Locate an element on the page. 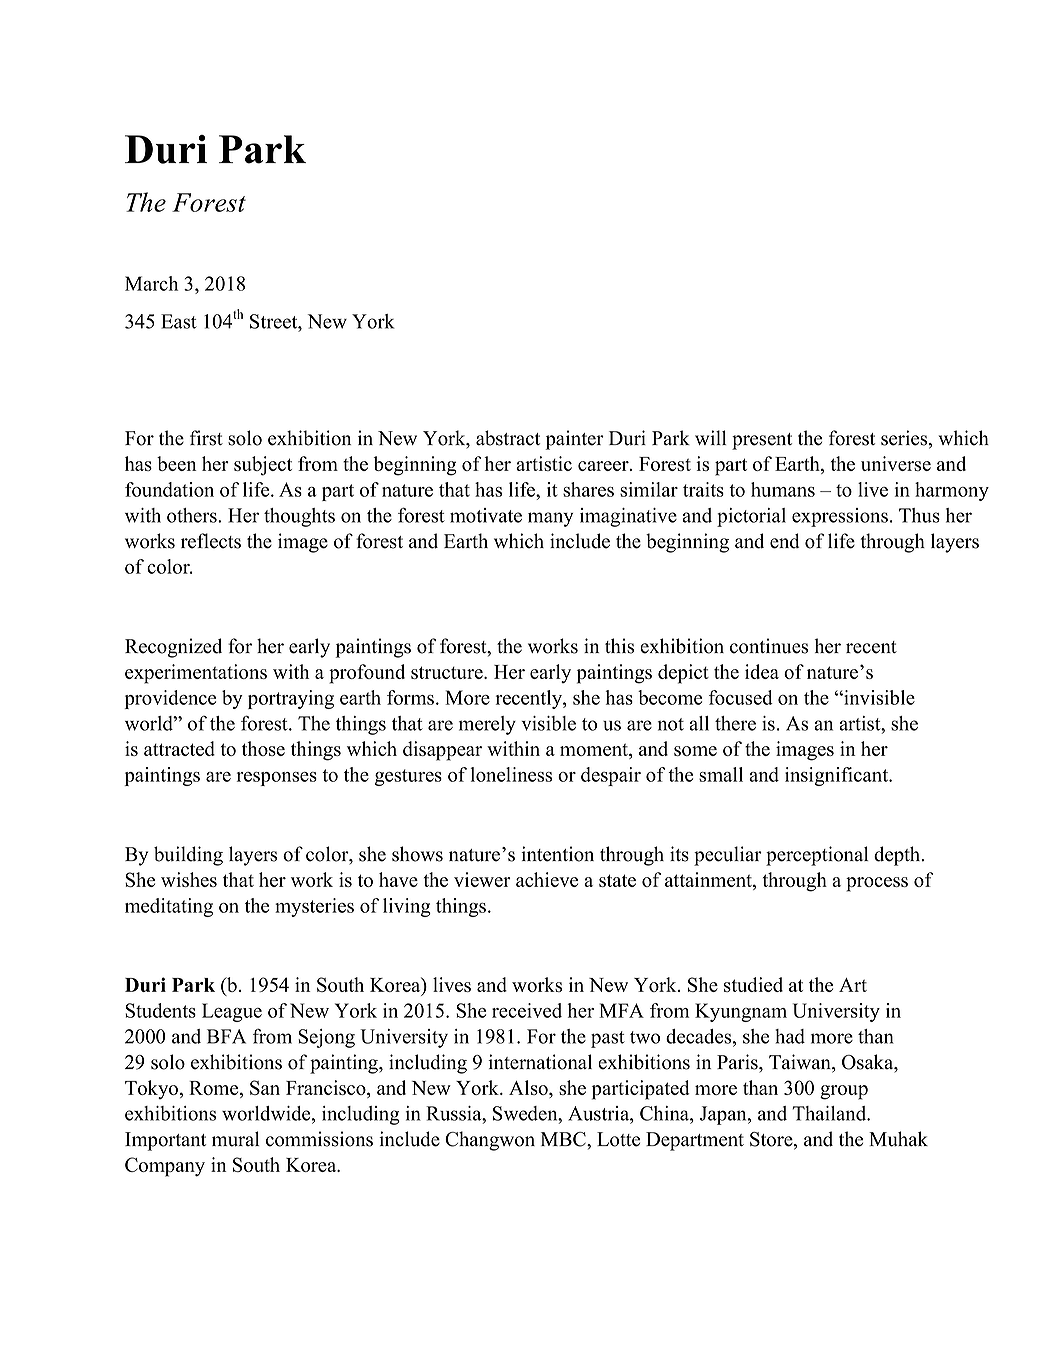  merely is located at coordinates (487, 725).
